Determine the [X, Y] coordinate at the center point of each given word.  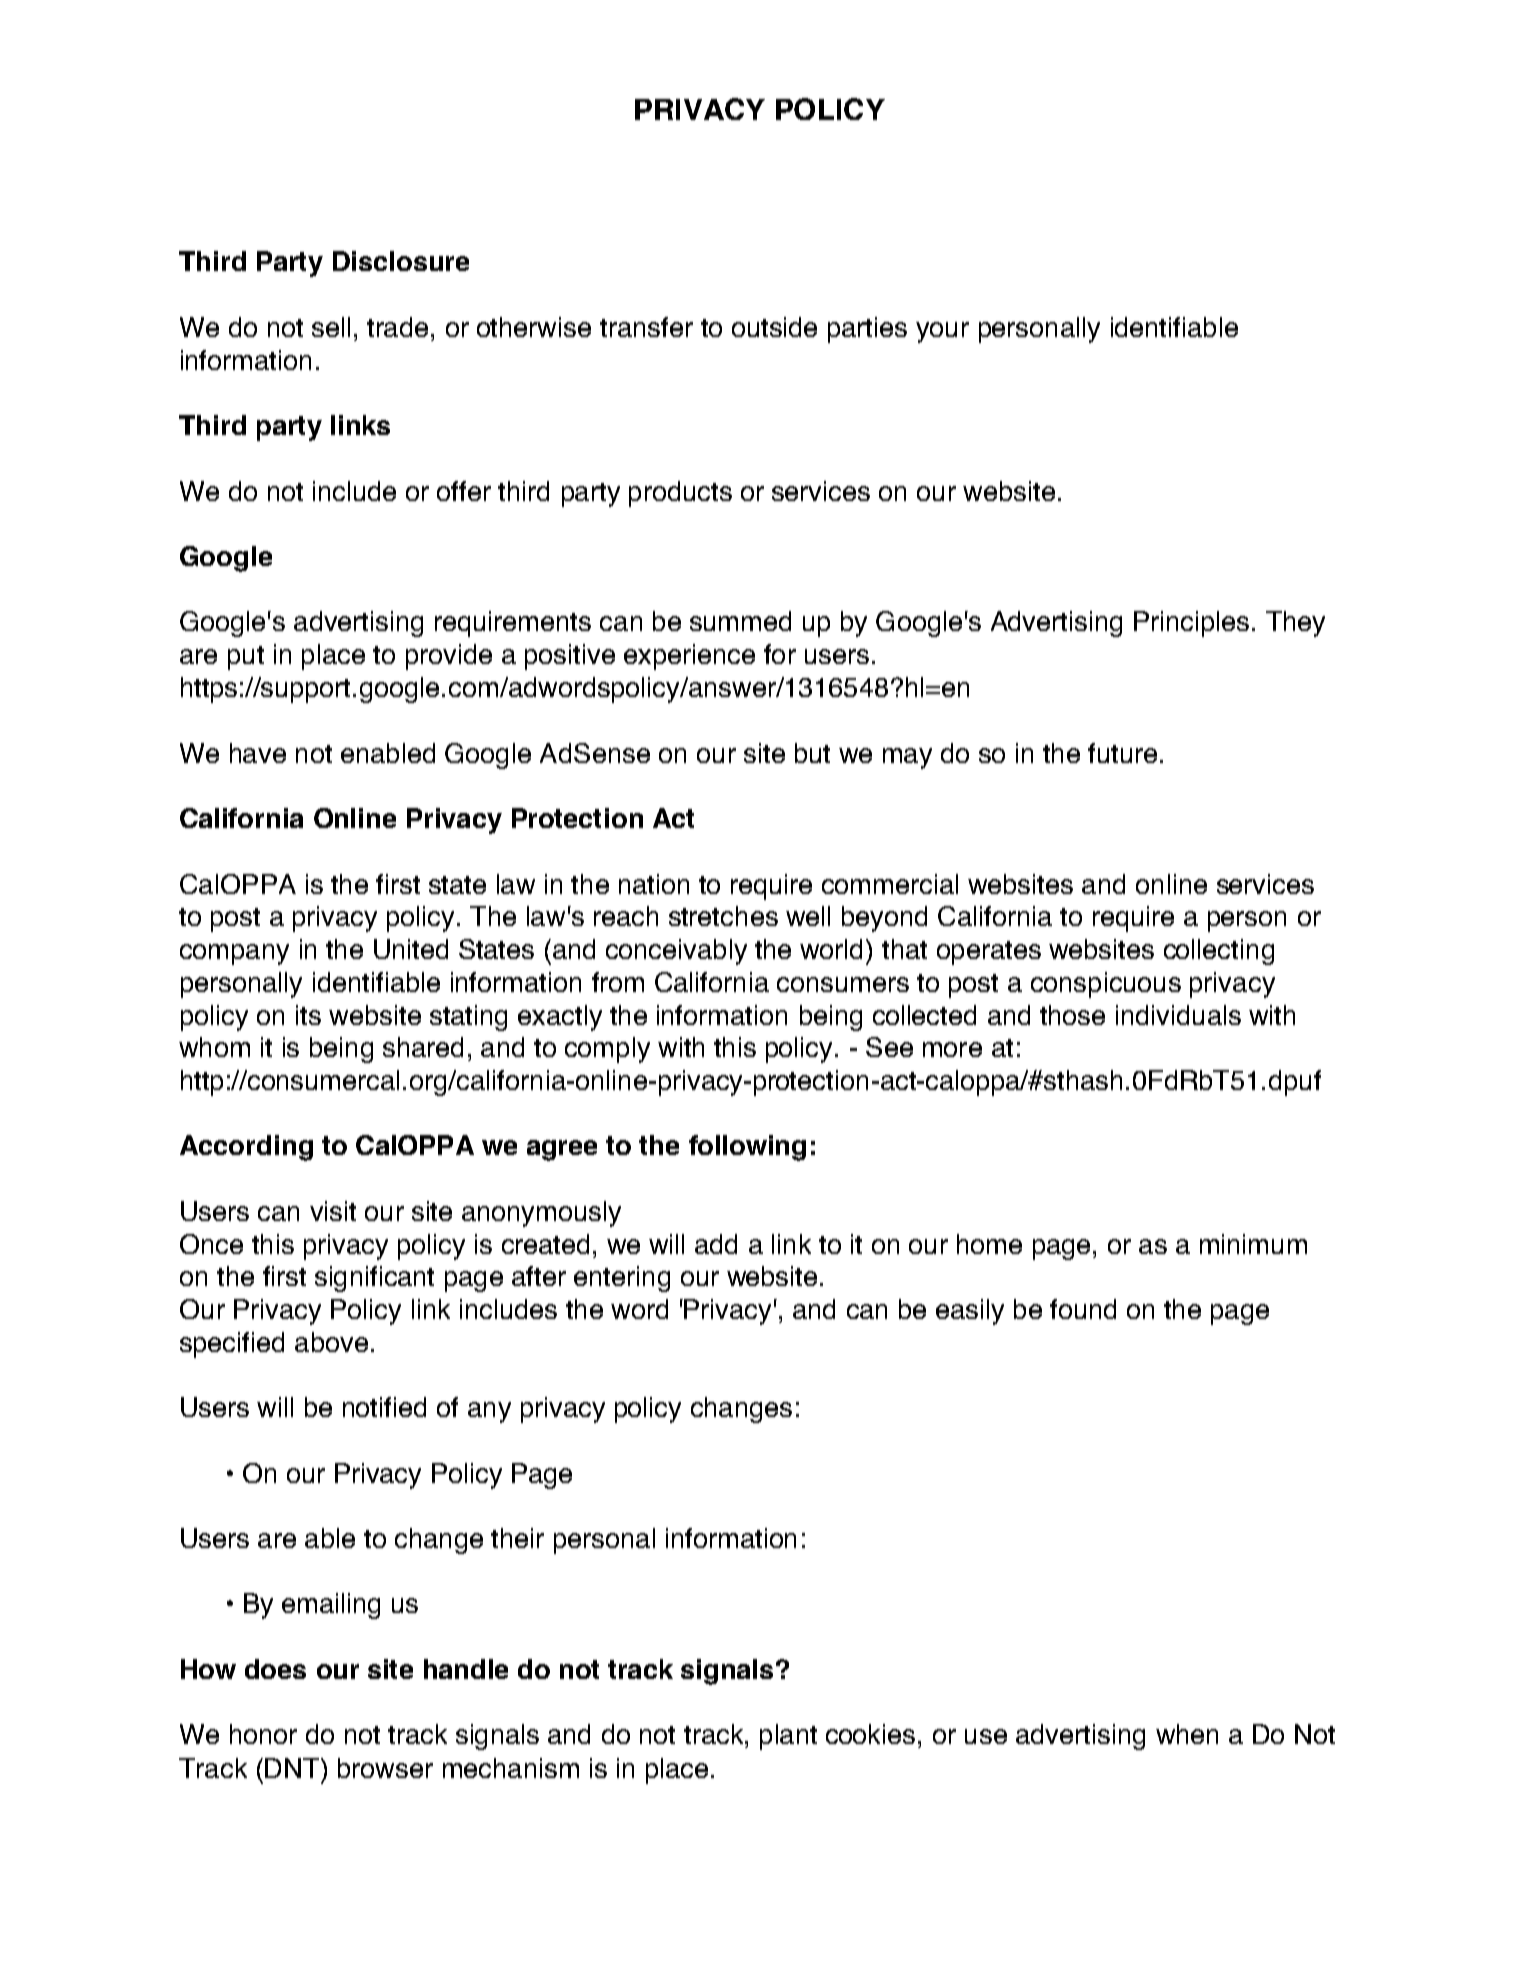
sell [331, 327]
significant [374, 1279]
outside [774, 327]
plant [788, 1737]
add [716, 1244]
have [258, 753]
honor [263, 1734]
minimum [1253, 1244]
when [1187, 1734]
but [812, 753]
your [942, 332]
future [1122, 753]
